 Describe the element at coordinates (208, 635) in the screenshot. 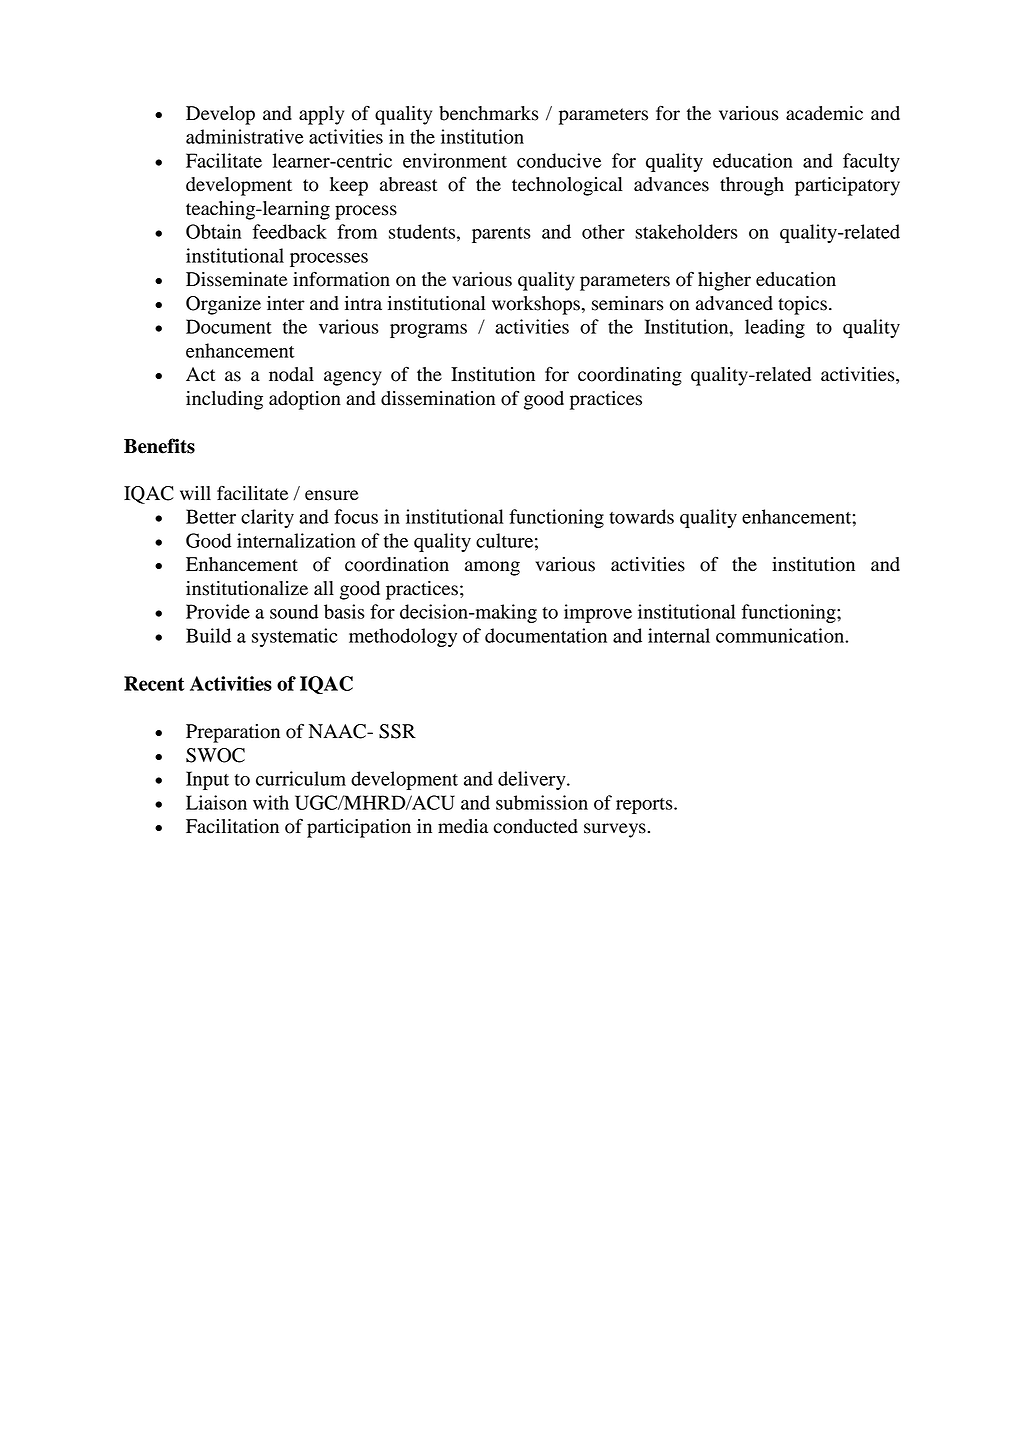

I see `Build` at that location.
